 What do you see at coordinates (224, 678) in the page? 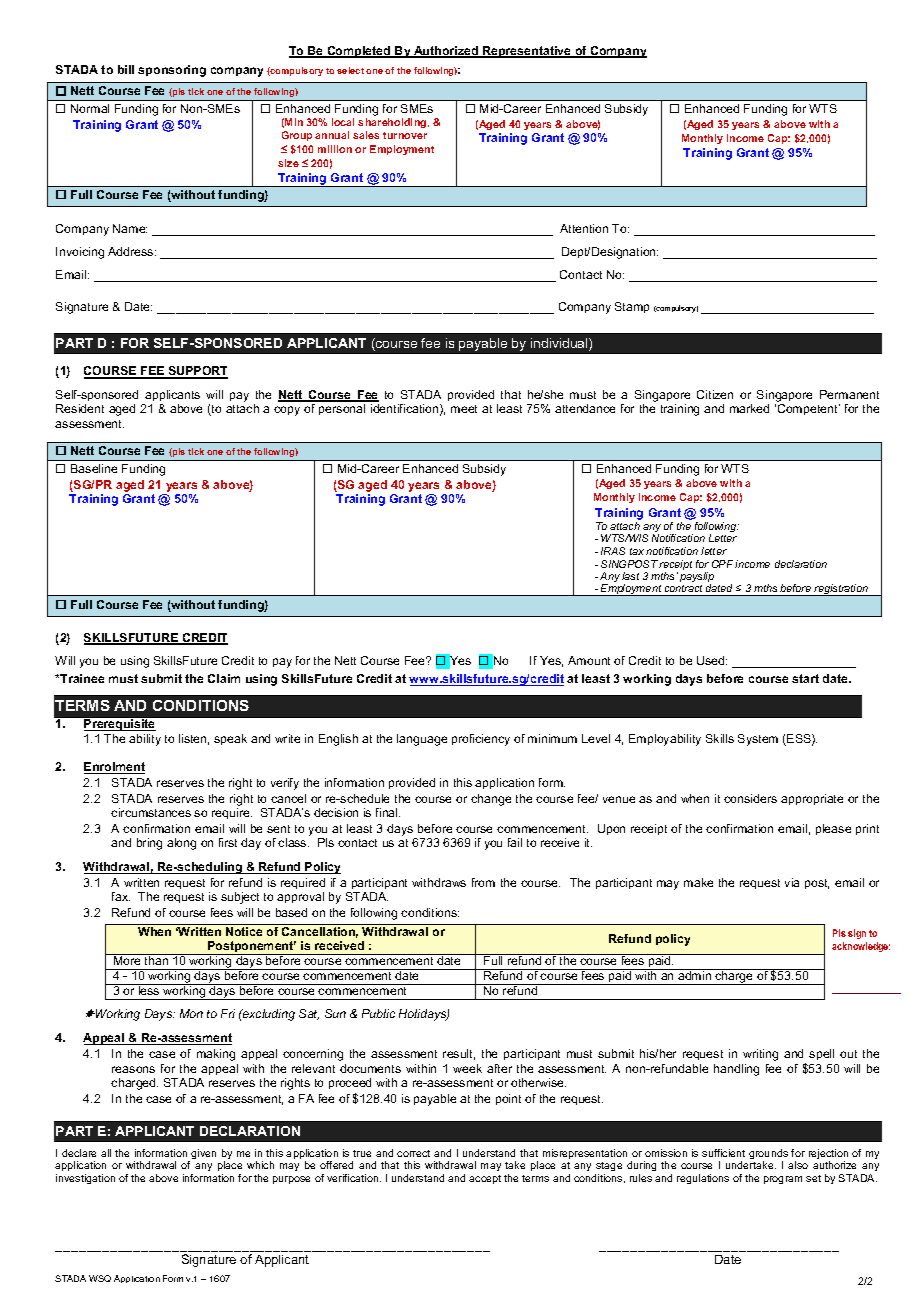
I see `Claim` at bounding box center [224, 678].
